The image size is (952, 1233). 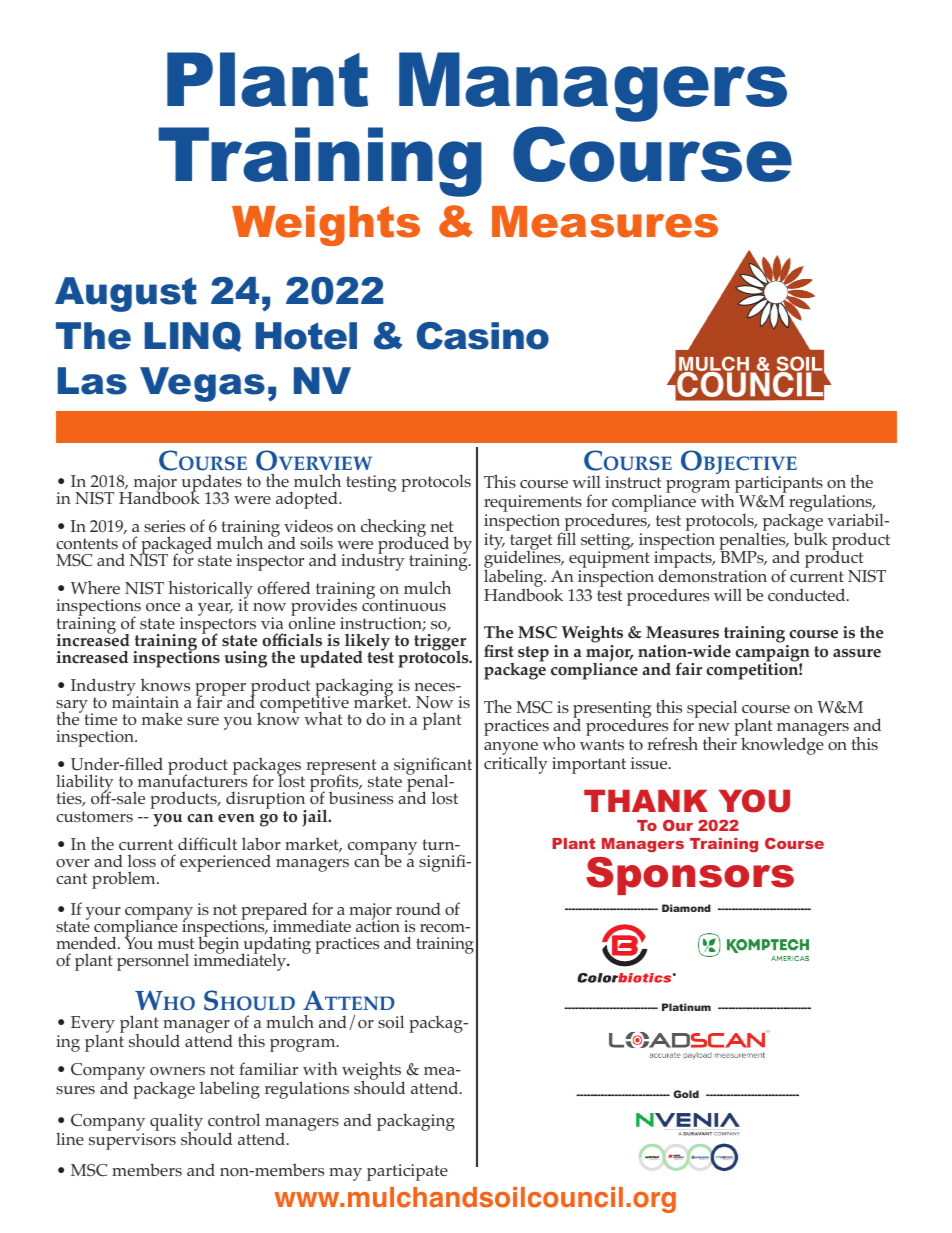 I want to click on Sponsors, so click(x=690, y=876).
